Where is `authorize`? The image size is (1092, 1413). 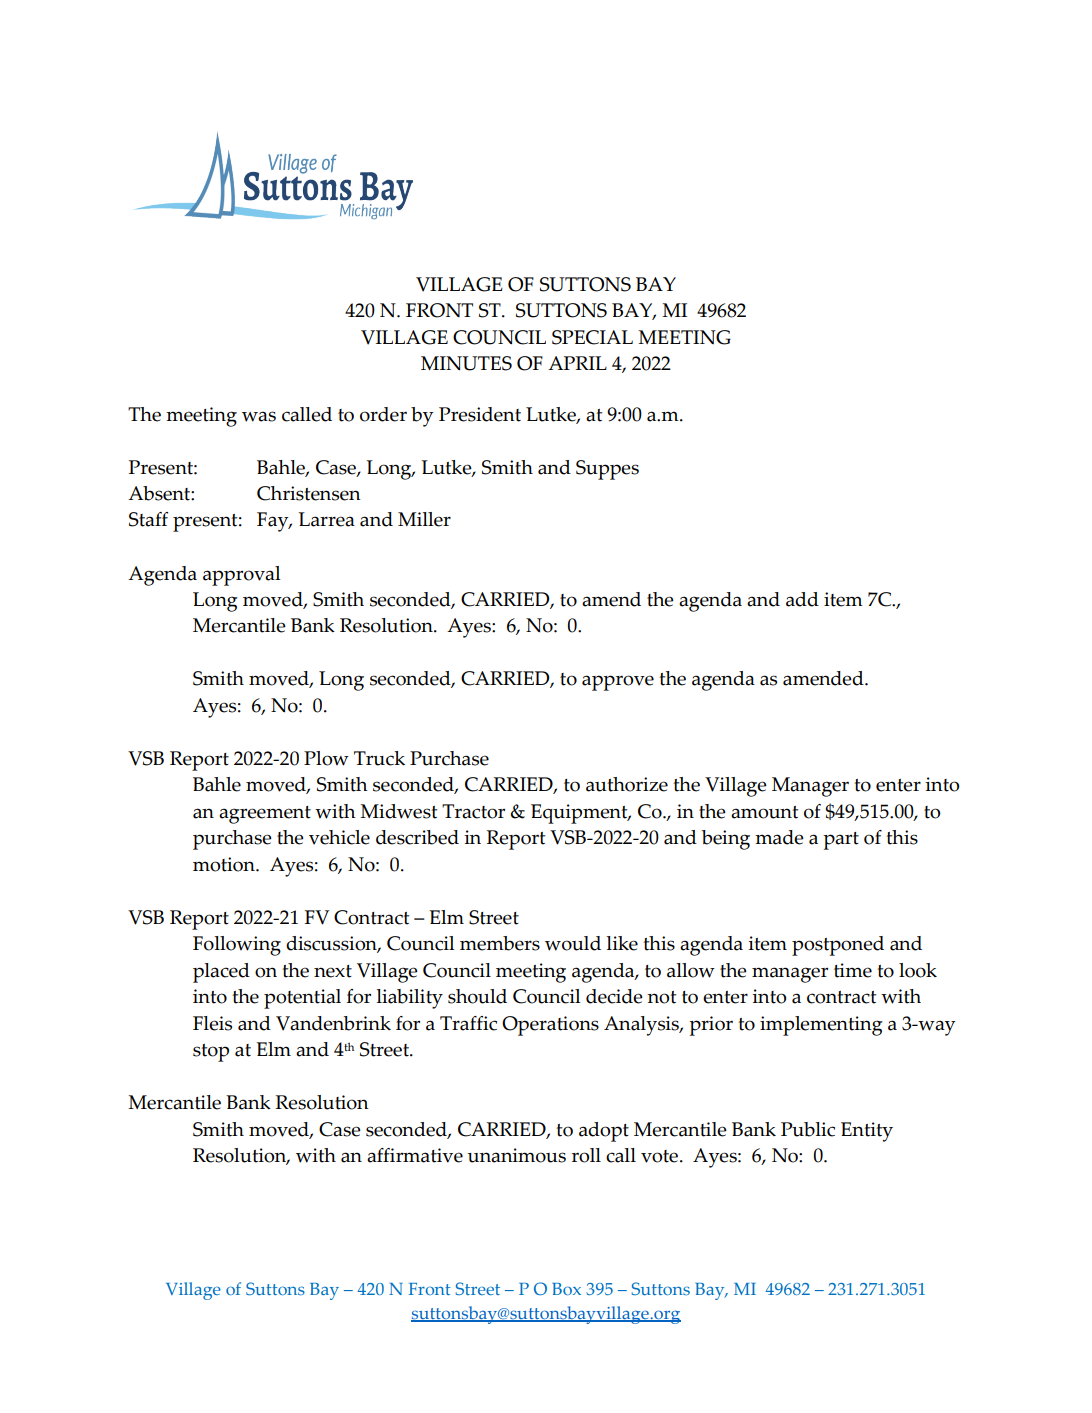 authorize is located at coordinates (627, 784).
